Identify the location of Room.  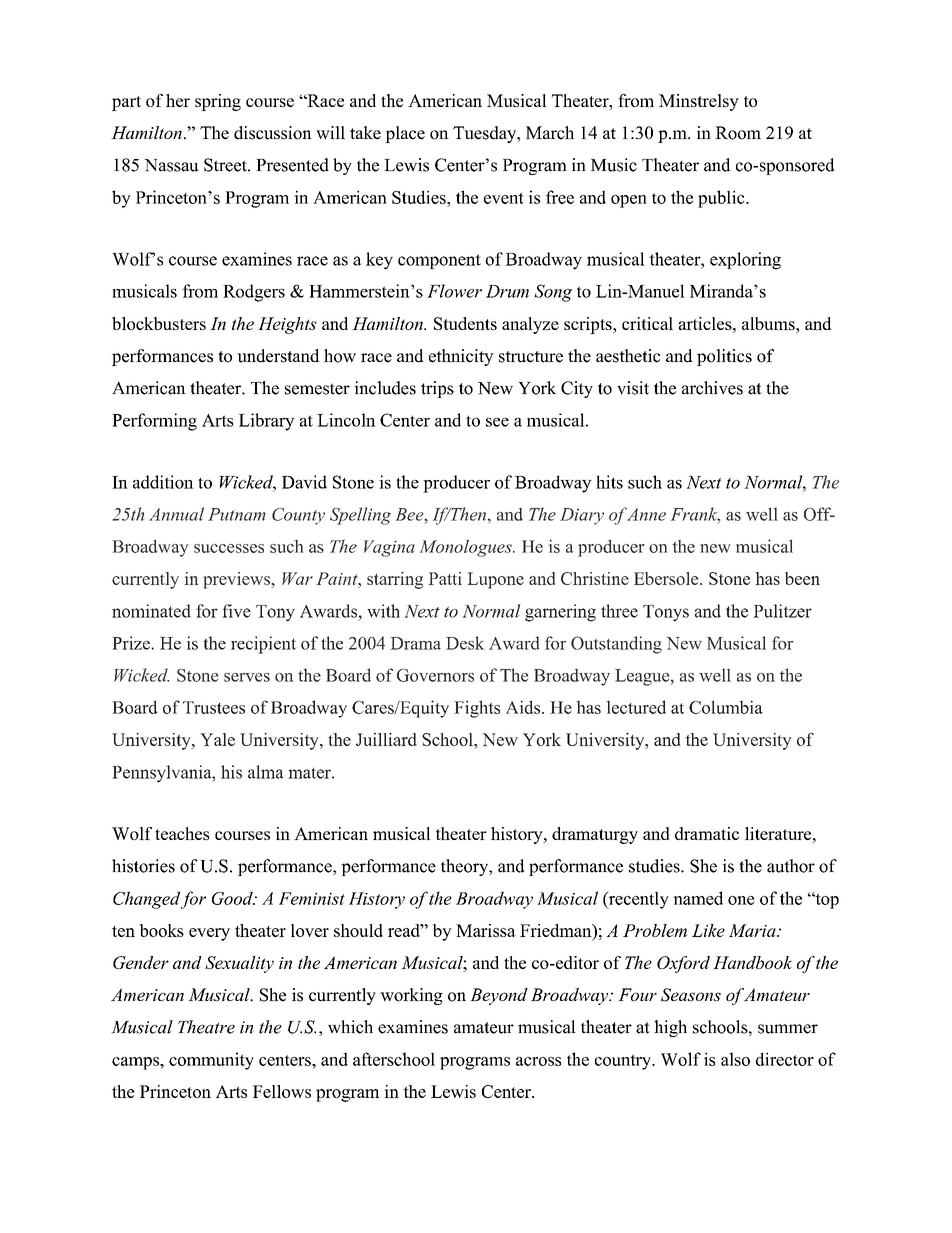
(738, 133).
